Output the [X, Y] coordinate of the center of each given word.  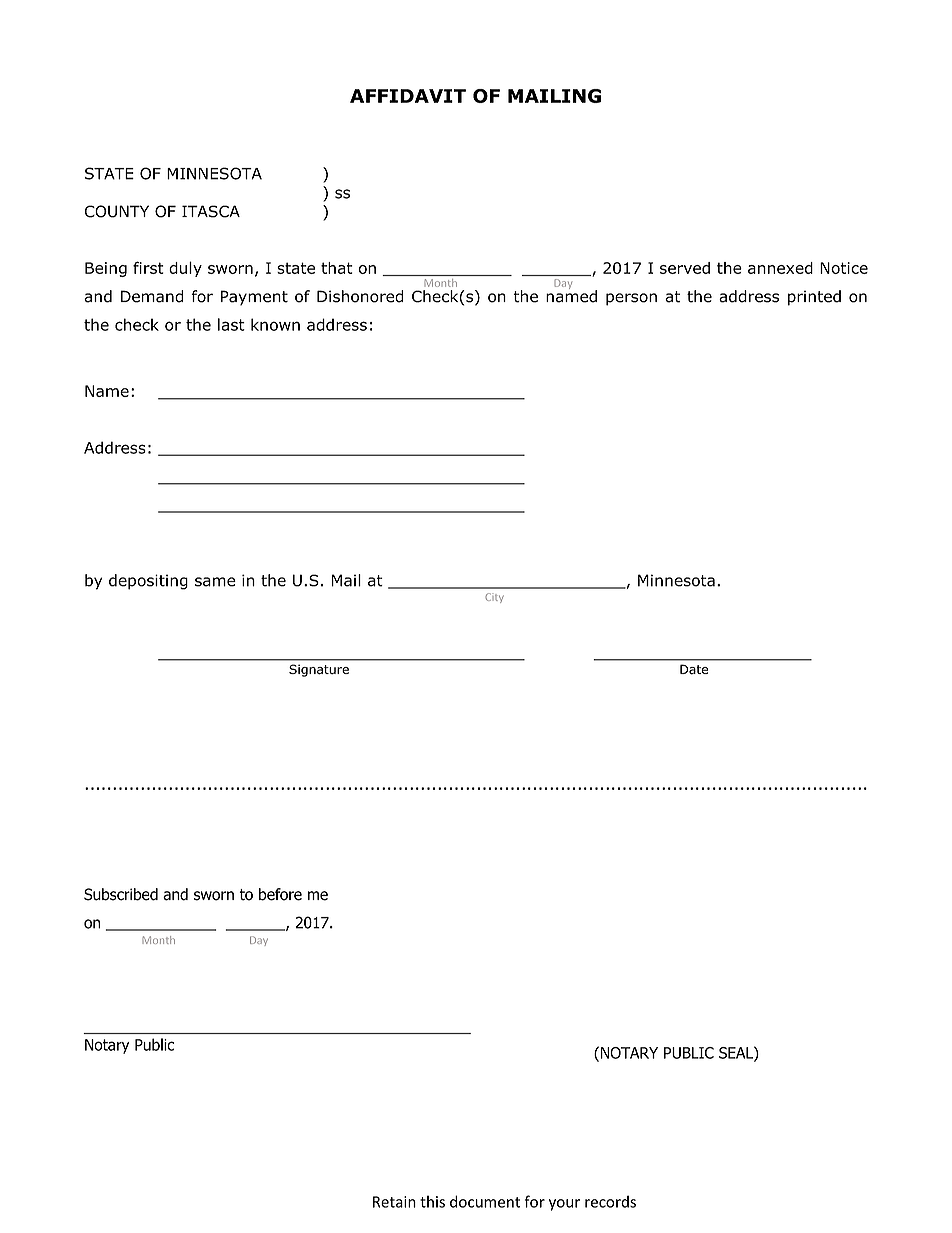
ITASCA [211, 211]
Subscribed [121, 894]
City [494, 598]
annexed [780, 268]
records [610, 1201]
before [280, 894]
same [215, 582]
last [231, 324]
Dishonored [360, 296]
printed [814, 298]
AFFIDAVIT [408, 96]
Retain [394, 1202]
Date [694, 669]
